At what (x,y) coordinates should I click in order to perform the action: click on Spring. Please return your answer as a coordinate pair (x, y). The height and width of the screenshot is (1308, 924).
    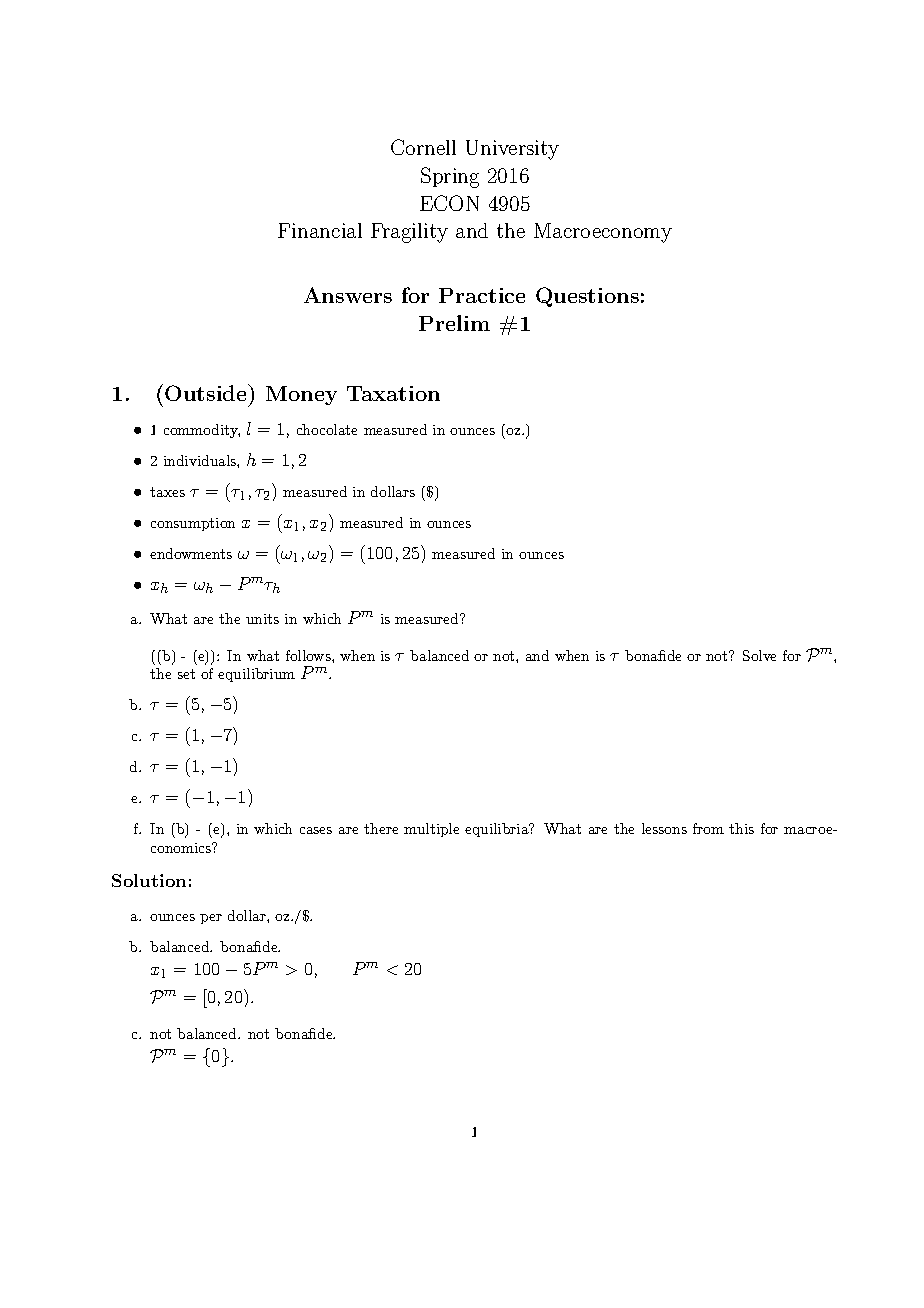
    Looking at the image, I should click on (450, 177).
